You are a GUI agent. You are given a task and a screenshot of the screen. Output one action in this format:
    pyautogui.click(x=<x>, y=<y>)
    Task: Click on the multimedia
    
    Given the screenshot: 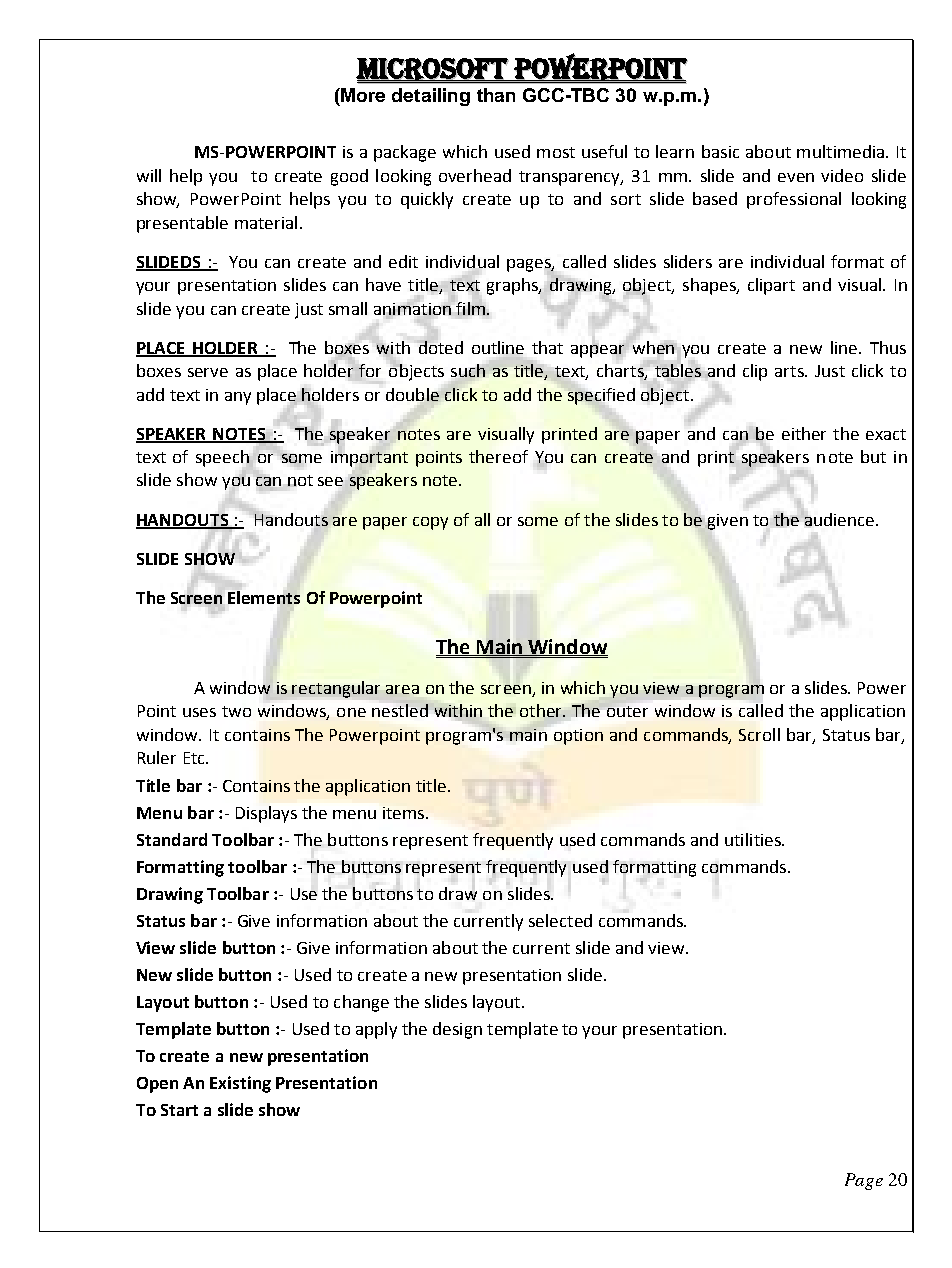 What is the action you would take?
    pyautogui.click(x=842, y=151)
